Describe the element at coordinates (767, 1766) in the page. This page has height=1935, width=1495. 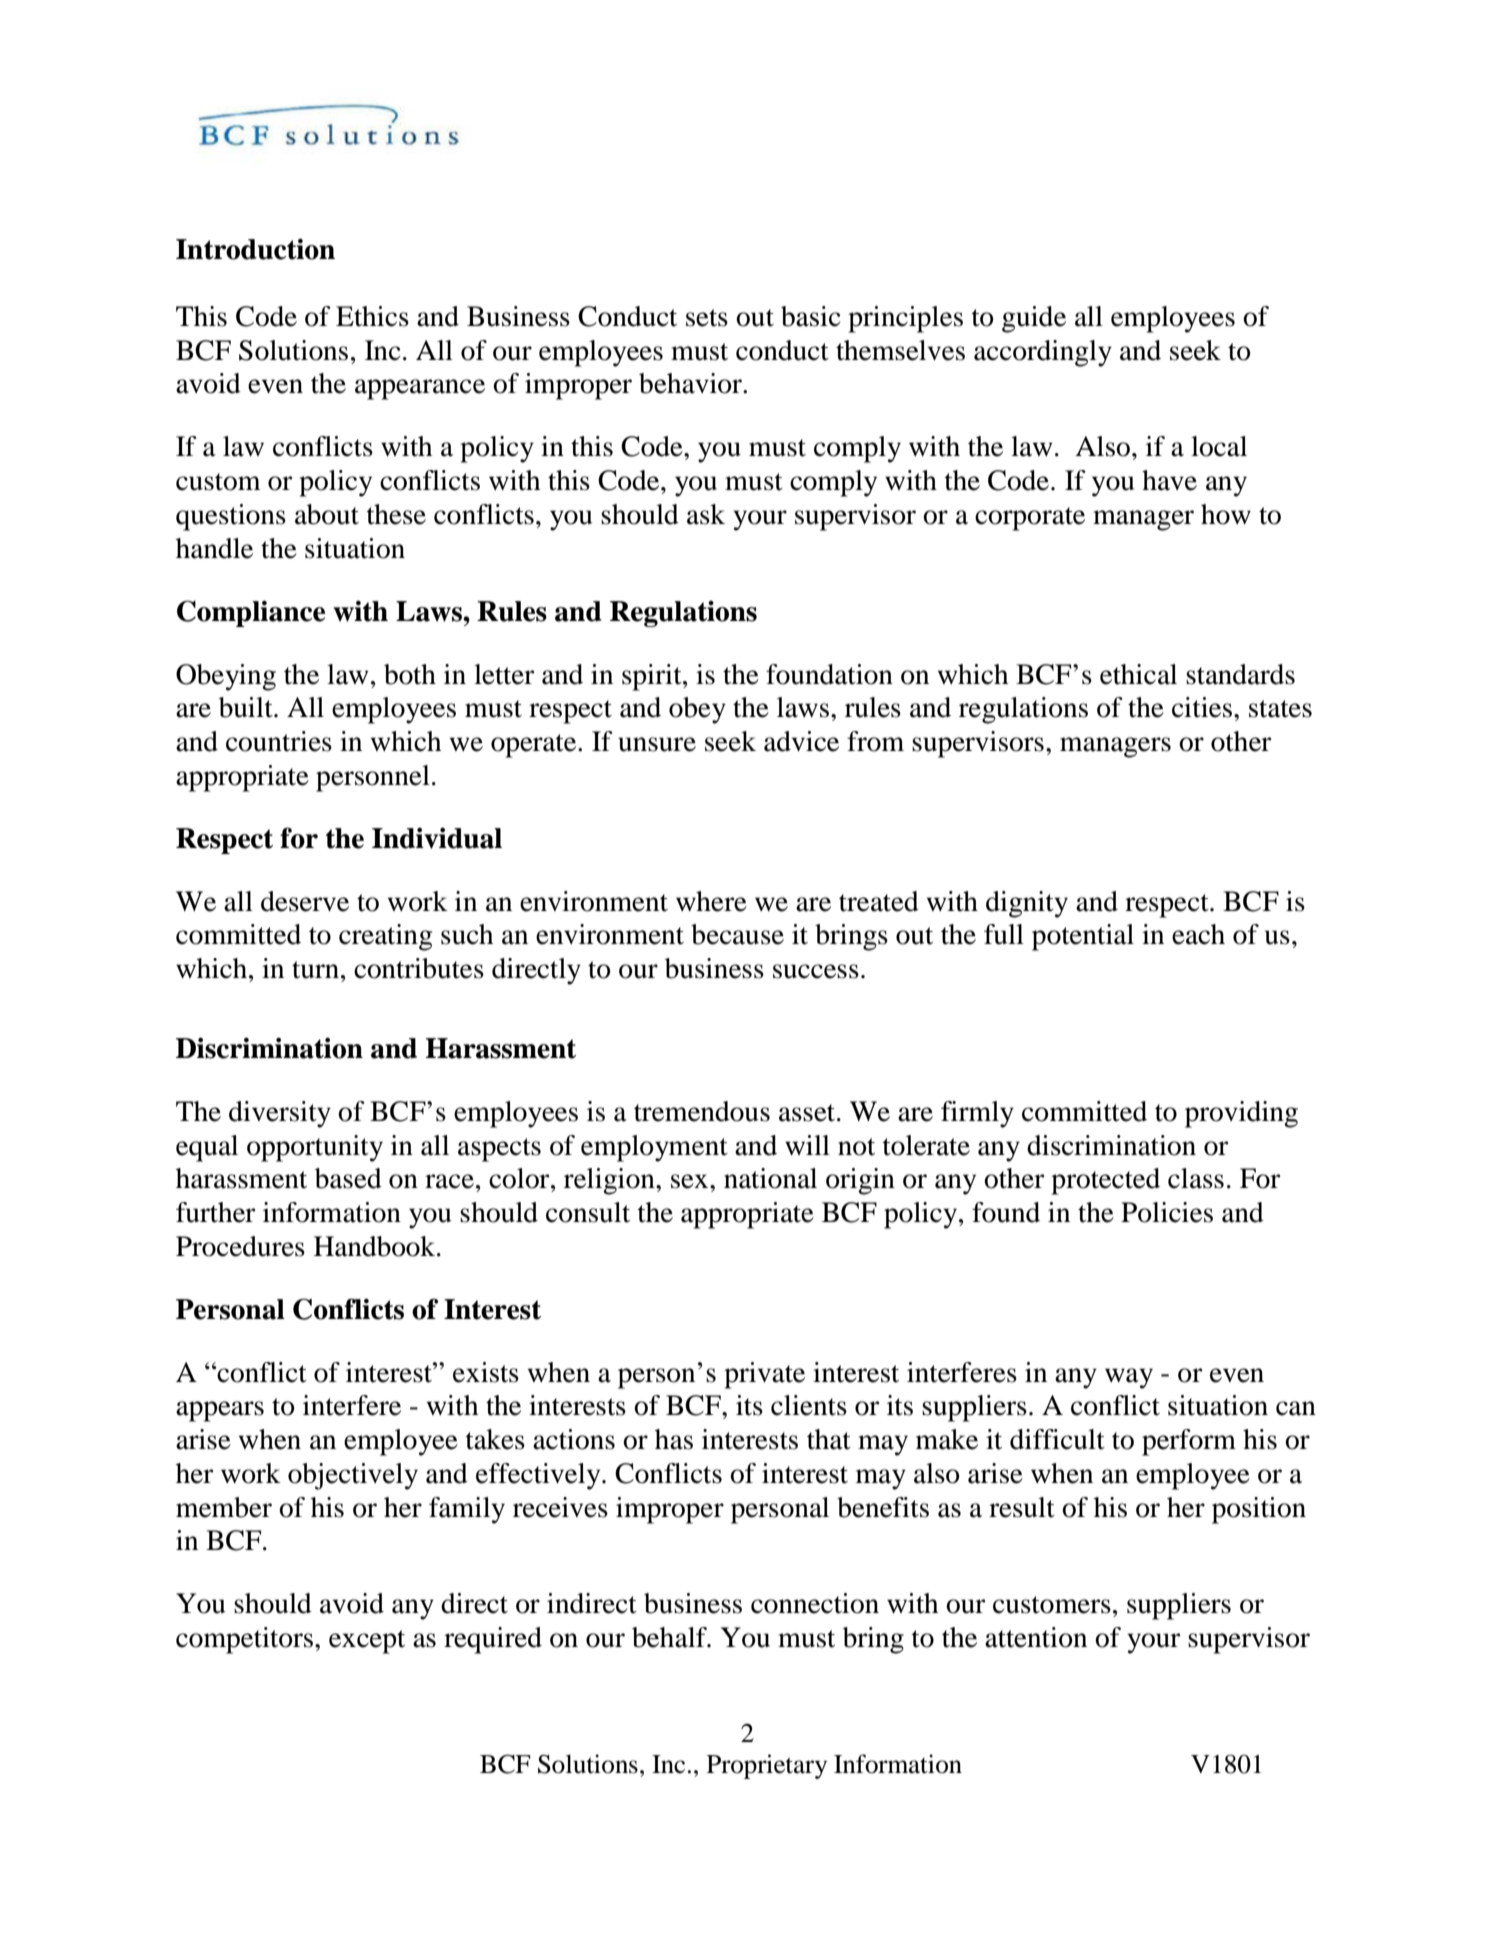
I see `Proprietary` at that location.
